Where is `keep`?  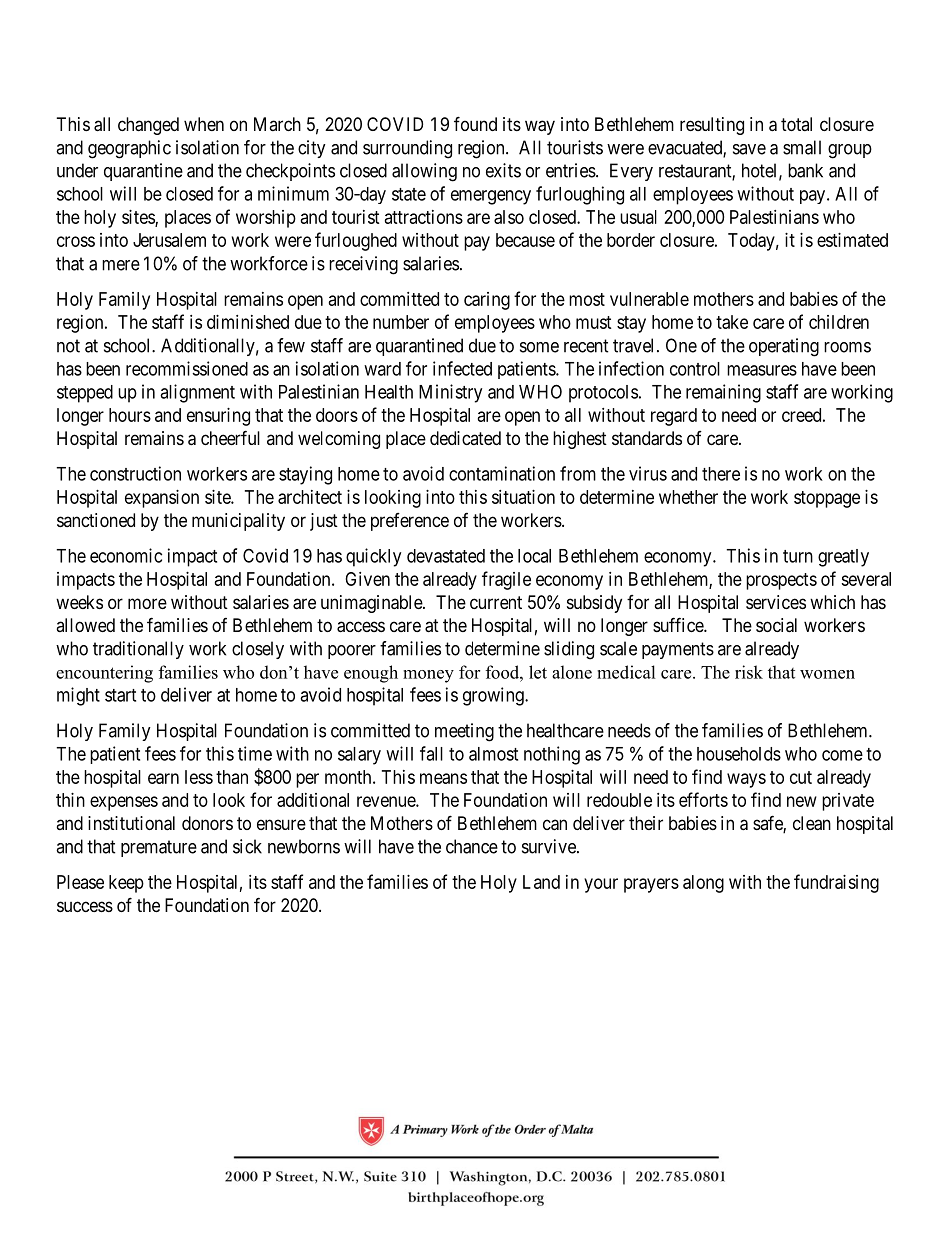
keep is located at coordinates (126, 884).
